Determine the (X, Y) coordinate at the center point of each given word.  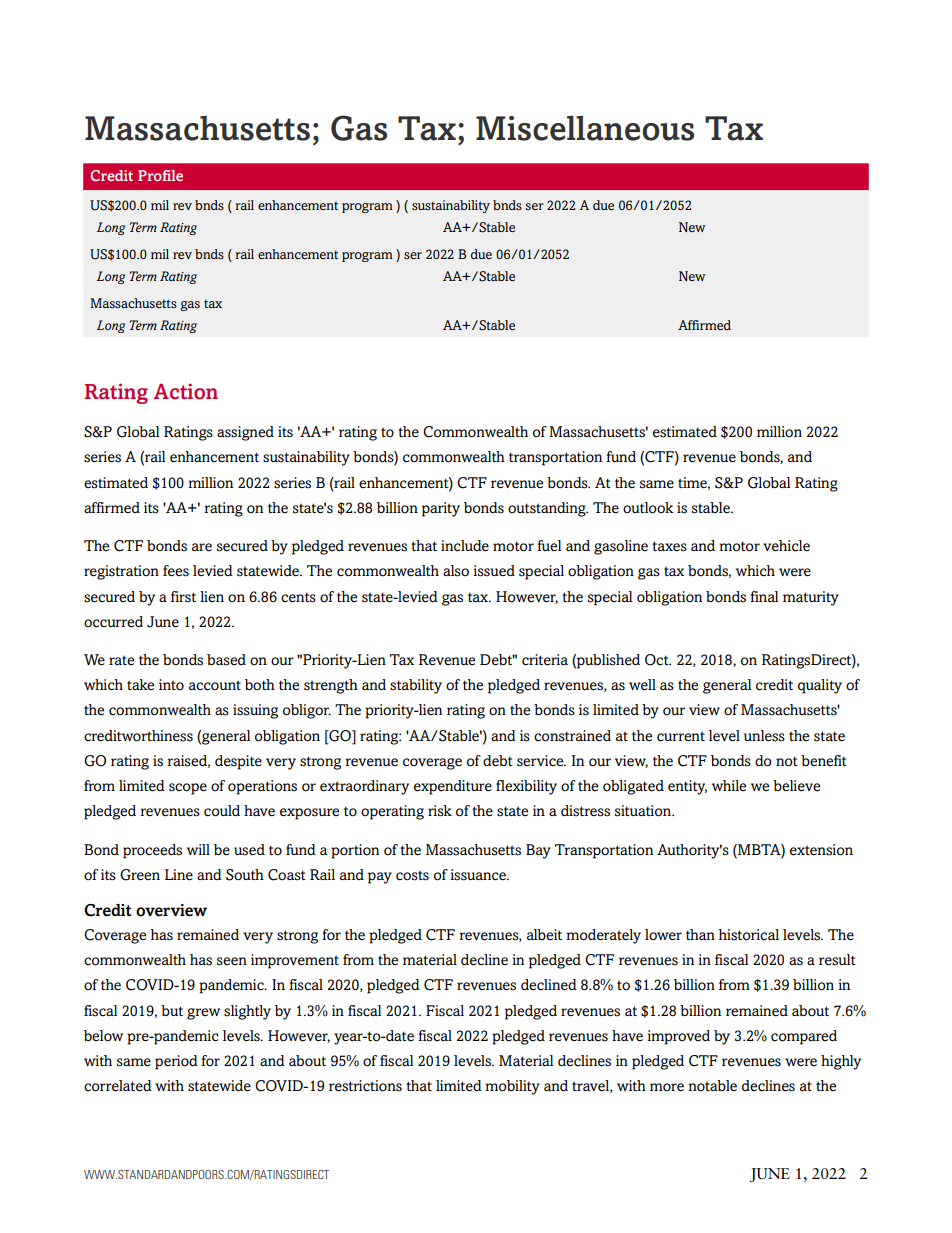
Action (186, 391)
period (176, 1062)
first (183, 597)
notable (712, 1086)
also (456, 571)
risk (440, 811)
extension (821, 850)
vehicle (786, 546)
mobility (512, 1087)
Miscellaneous (585, 128)
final (764, 596)
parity (441, 509)
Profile (160, 175)
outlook (648, 508)
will (198, 849)
